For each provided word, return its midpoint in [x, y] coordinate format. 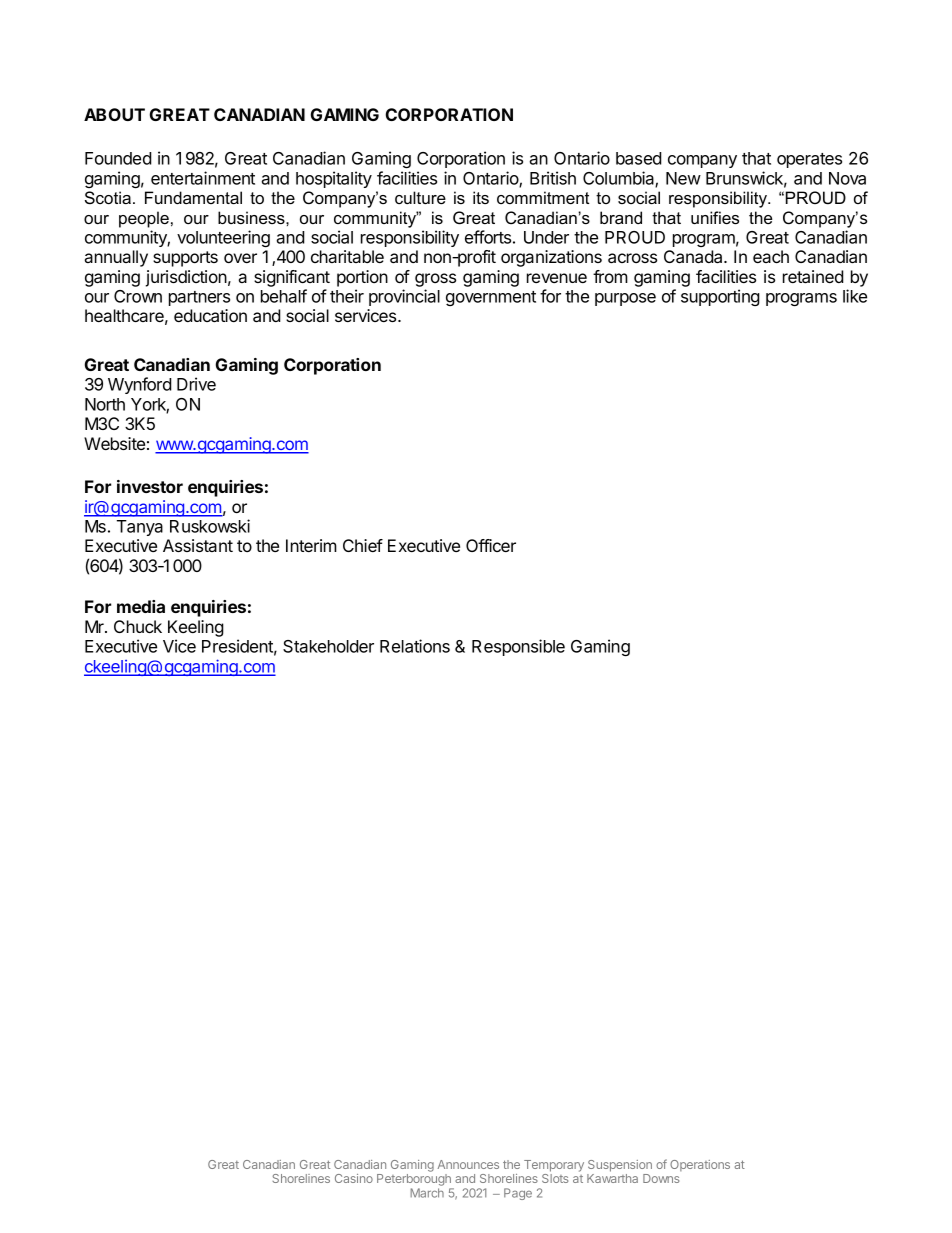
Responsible [518, 647]
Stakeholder [328, 646]
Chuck [138, 626]
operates [809, 160]
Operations [700, 1165]
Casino [354, 1178]
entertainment [203, 178]
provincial [404, 297]
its [481, 197]
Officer [491, 545]
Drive [196, 384]
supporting [720, 297]
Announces [468, 1164]
